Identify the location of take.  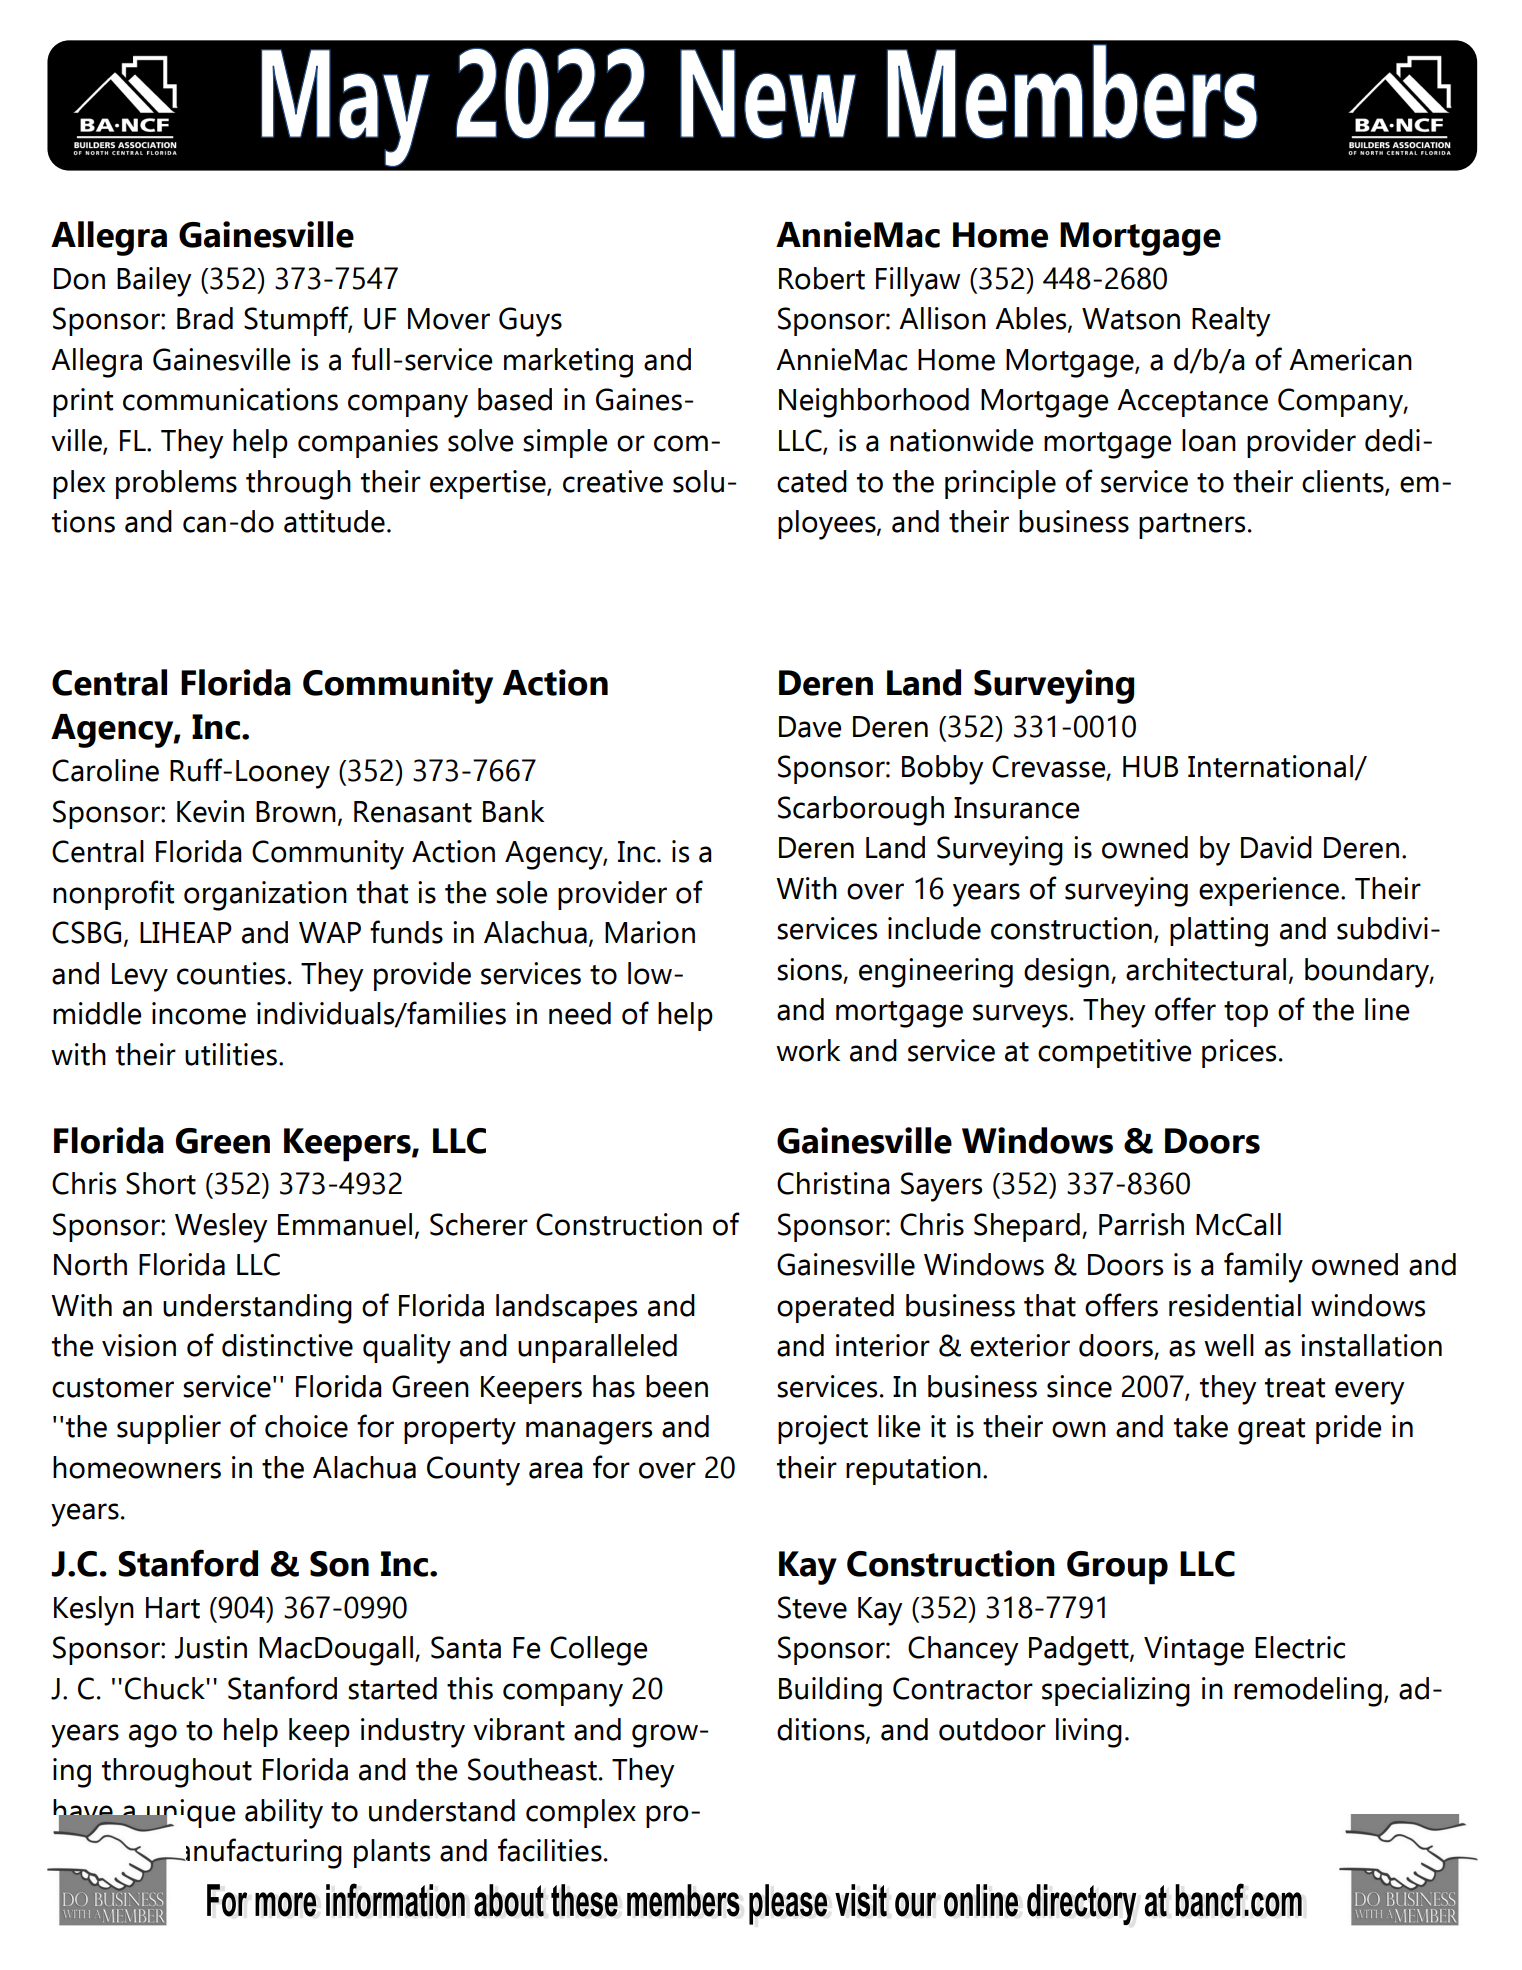
(1201, 1426).
